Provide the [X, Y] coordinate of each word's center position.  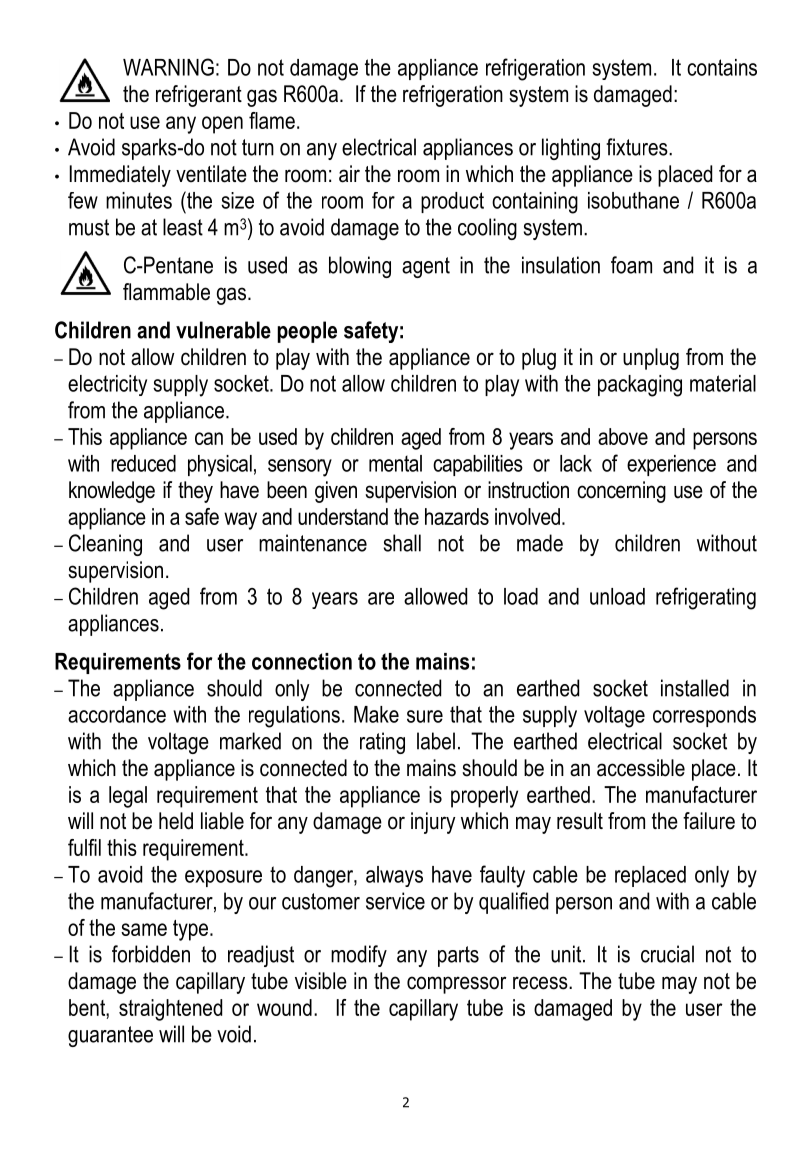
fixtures [638, 147]
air [349, 174]
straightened [170, 1010]
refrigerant [199, 96]
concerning [621, 492]
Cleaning [105, 545]
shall [402, 543]
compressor [456, 985]
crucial [667, 954]
